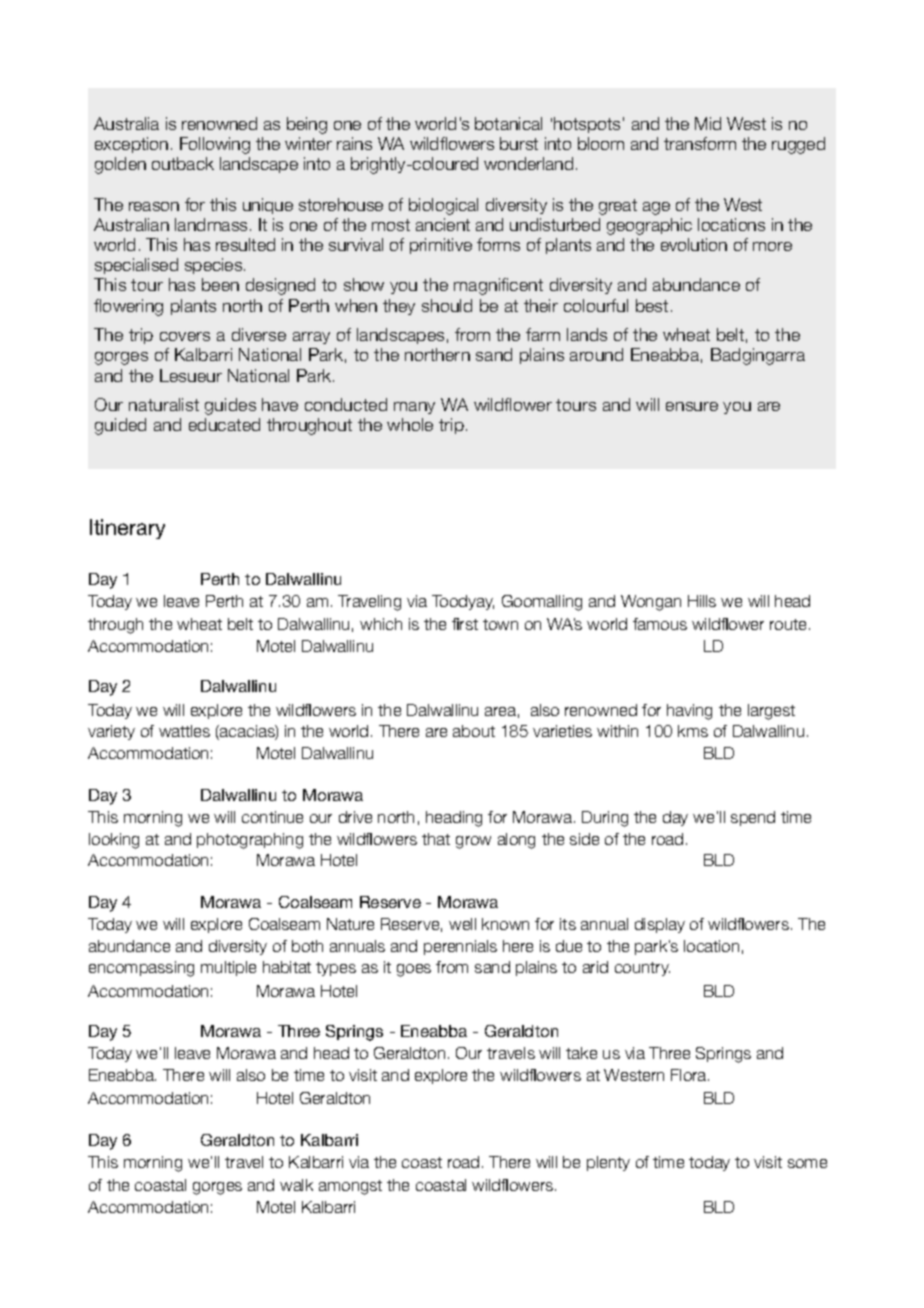  Describe the element at coordinates (183, 163) in the screenshot. I see `outback` at that location.
